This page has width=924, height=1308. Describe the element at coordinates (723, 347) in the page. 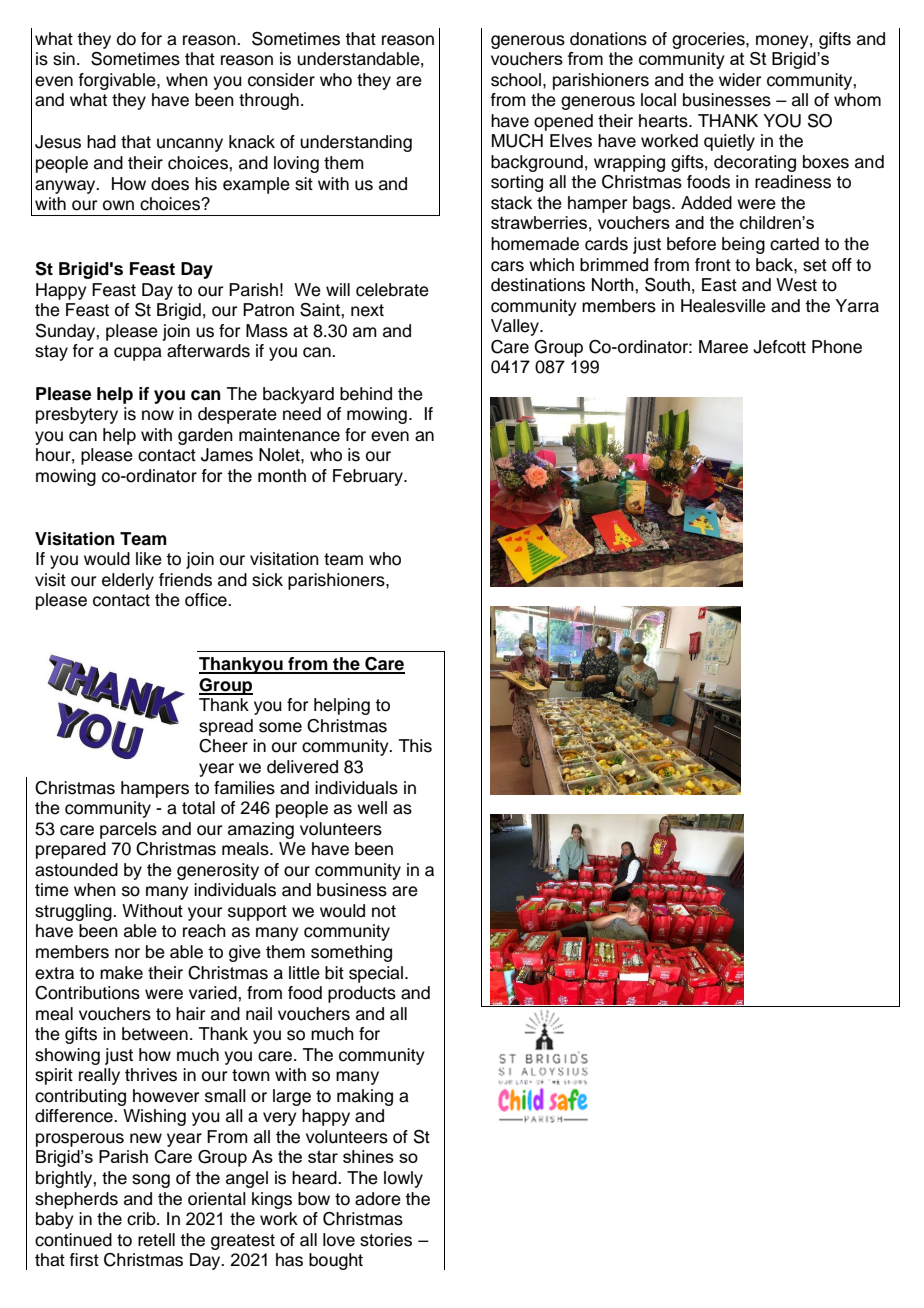

I see `Maree` at that location.
